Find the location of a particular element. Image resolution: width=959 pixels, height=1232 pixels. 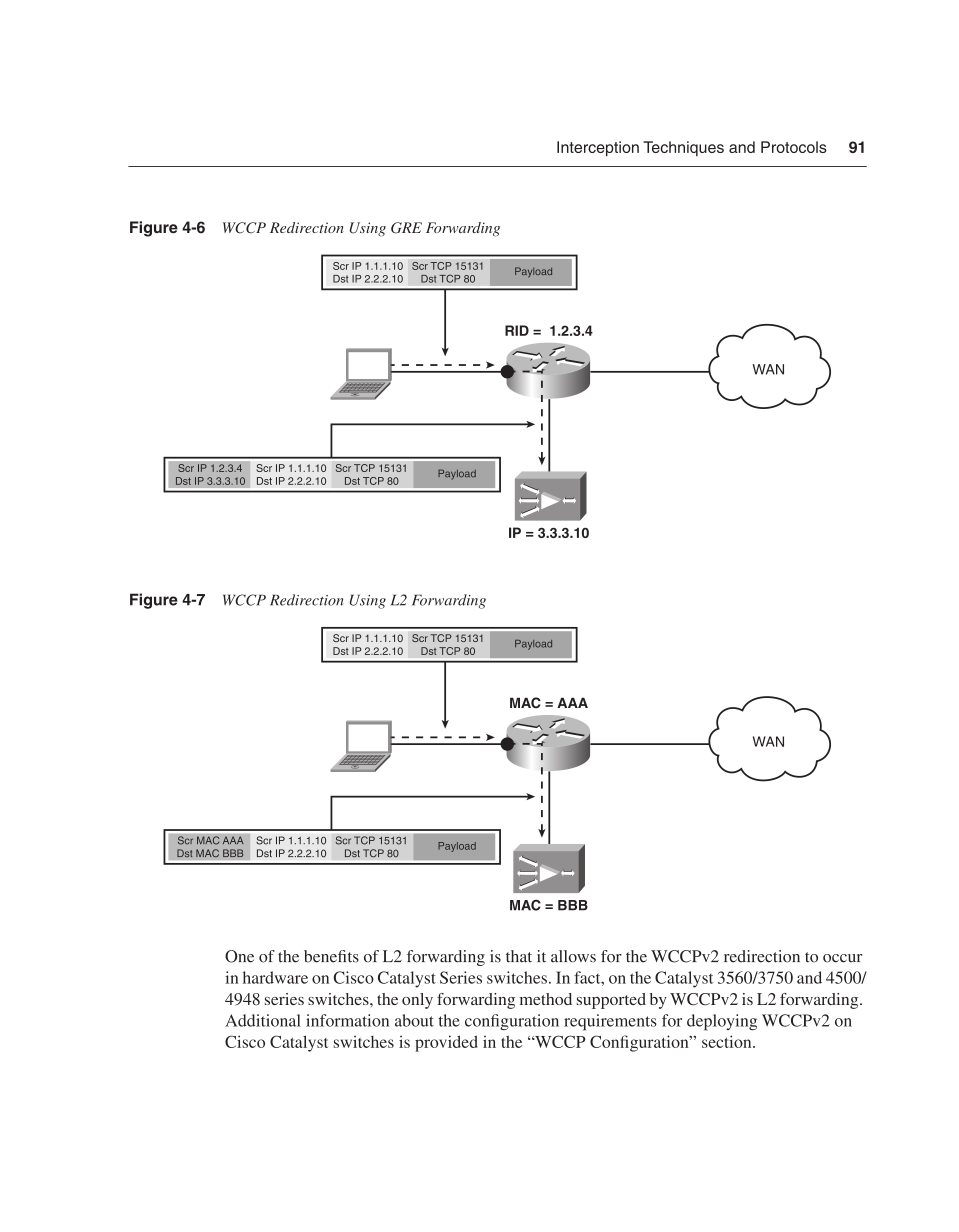

deploying is located at coordinates (722, 1022).
